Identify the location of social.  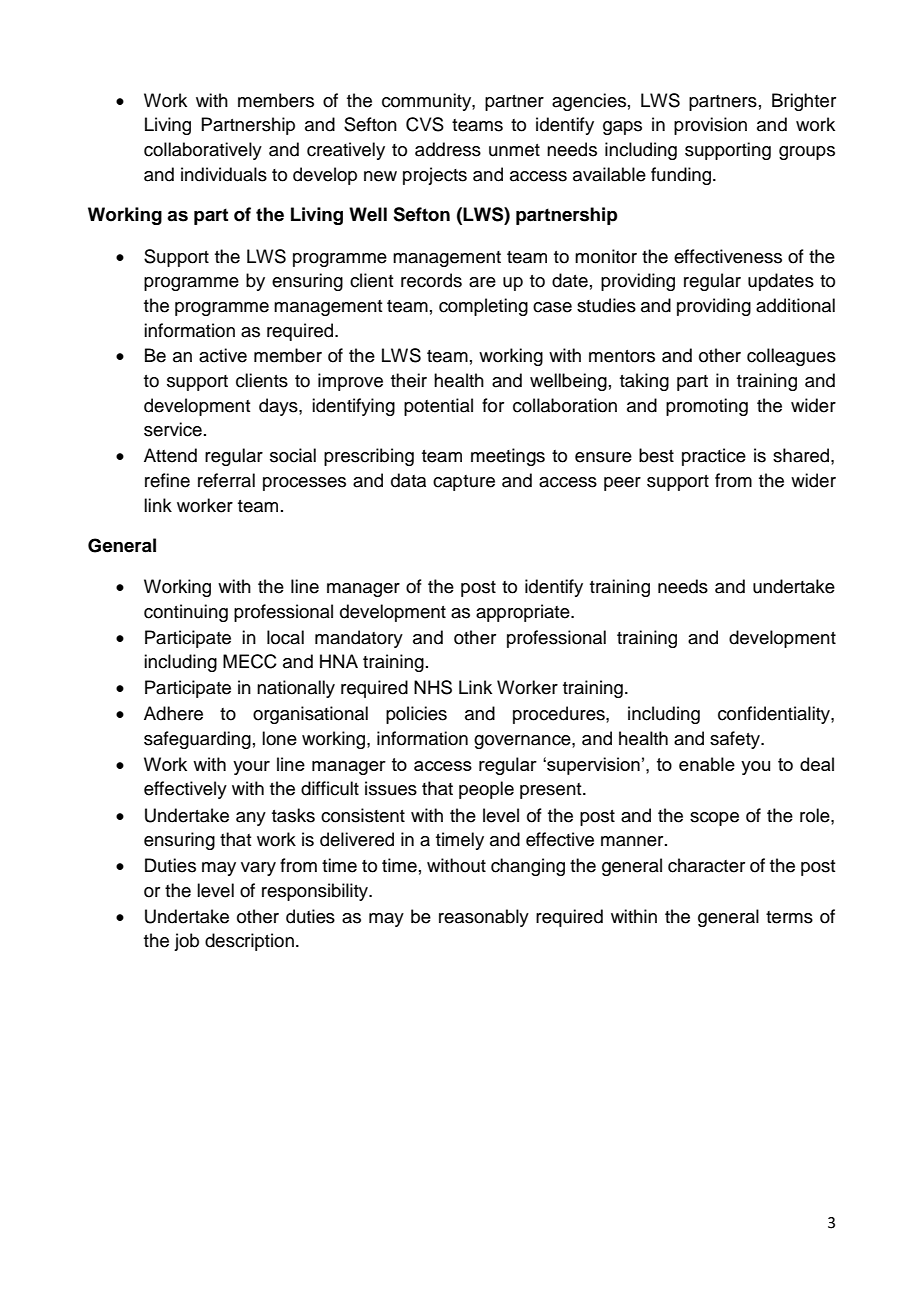
(293, 455).
